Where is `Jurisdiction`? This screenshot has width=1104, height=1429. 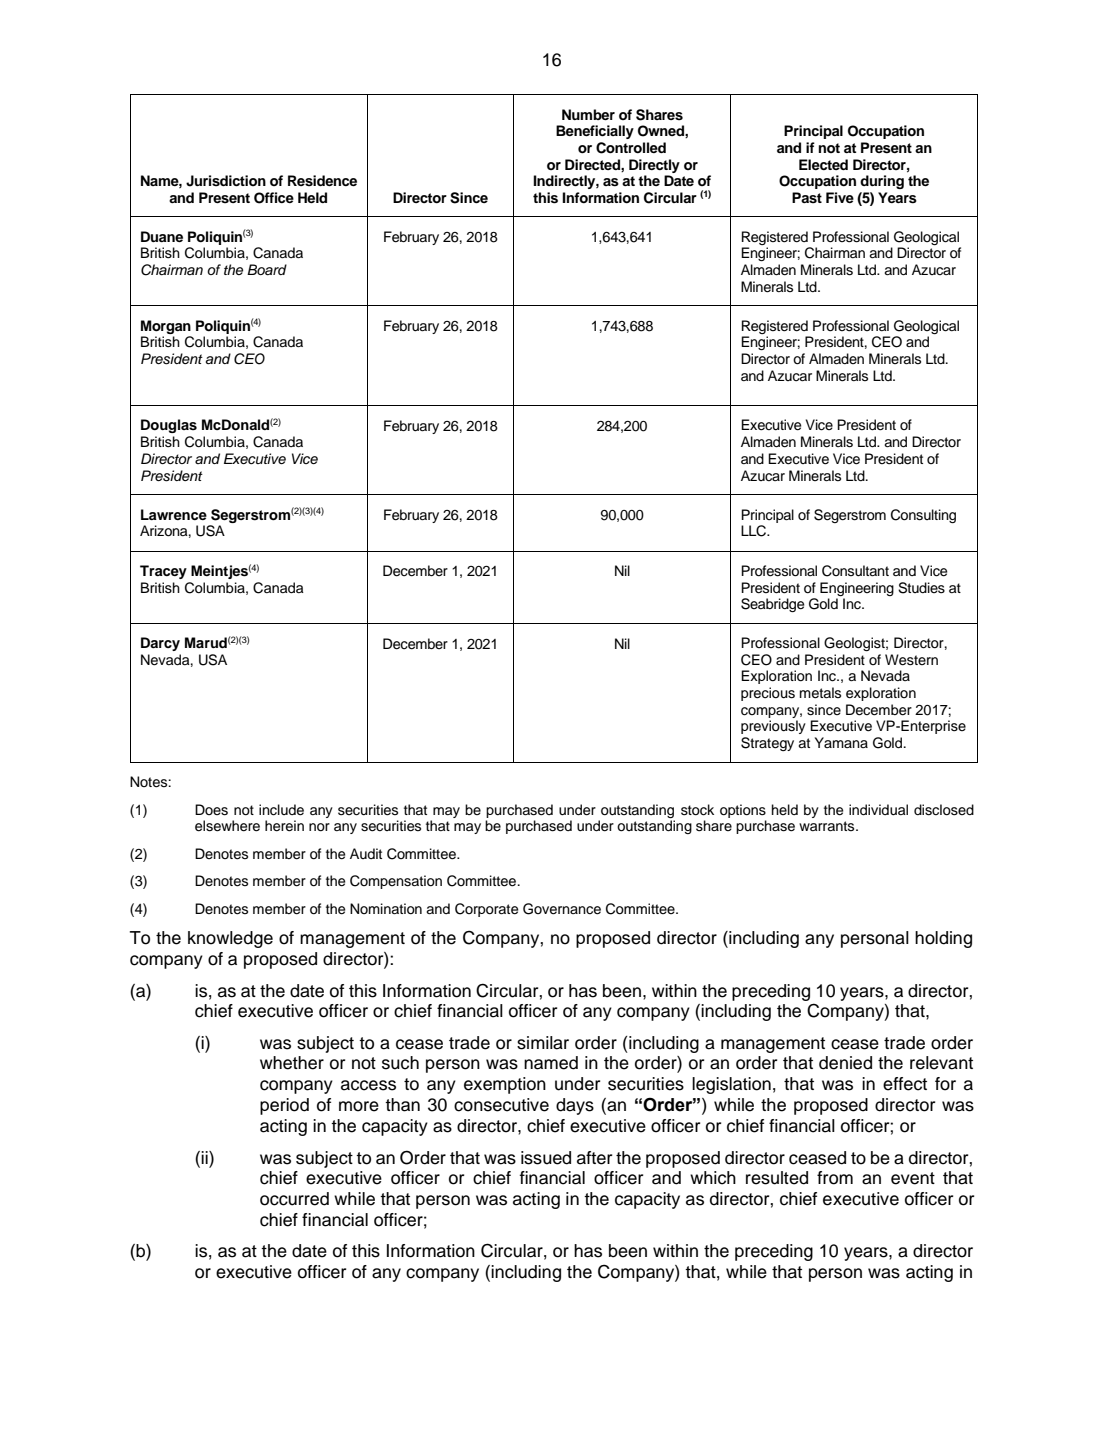
Jurisdiction is located at coordinates (226, 181).
